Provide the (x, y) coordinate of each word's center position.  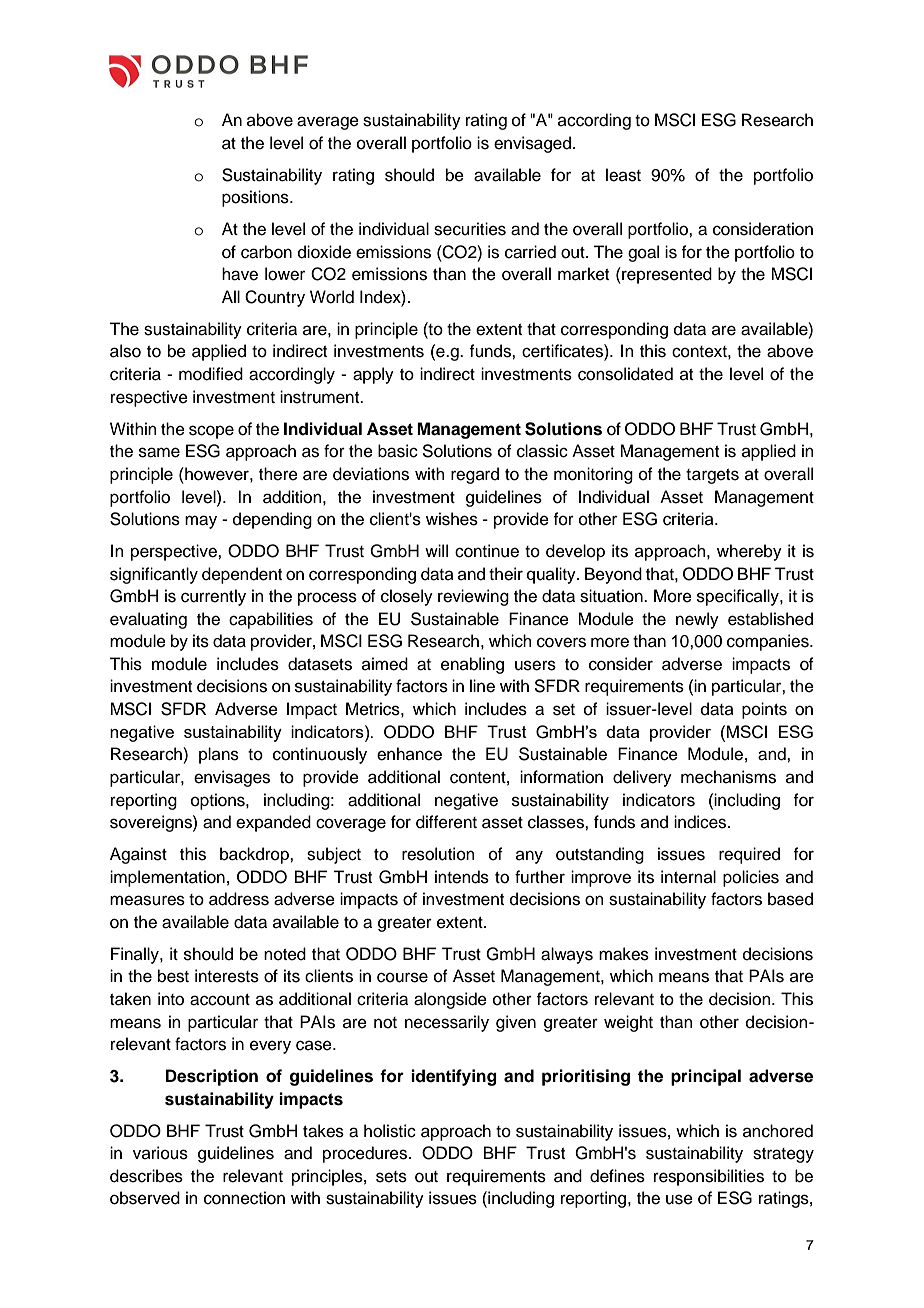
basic (398, 451)
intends (462, 877)
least (623, 175)
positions (256, 198)
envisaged (532, 144)
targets (712, 476)
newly (697, 620)
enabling (472, 665)
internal (688, 877)
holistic (390, 1131)
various (160, 1153)
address (239, 899)
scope (211, 432)
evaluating (148, 620)
